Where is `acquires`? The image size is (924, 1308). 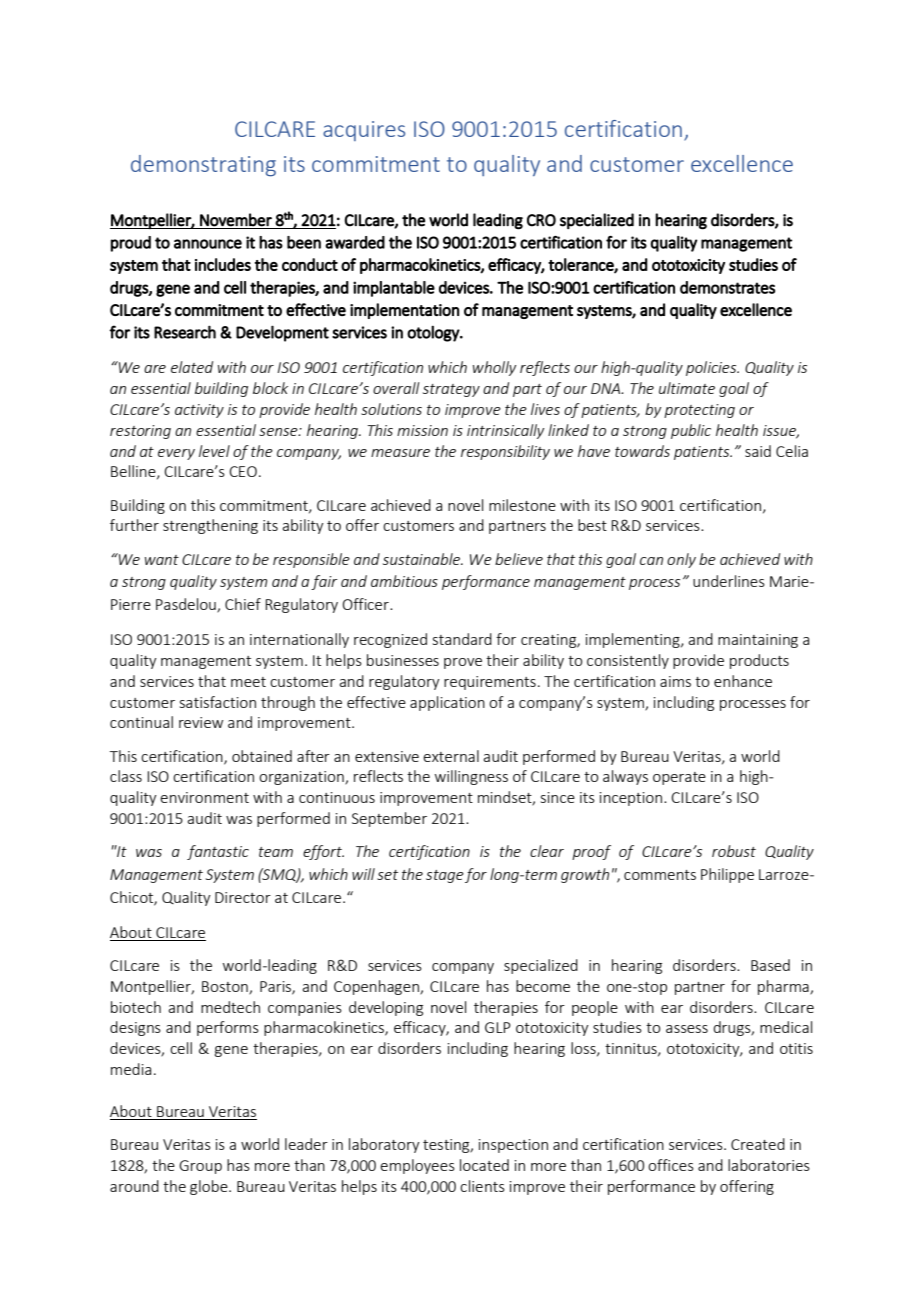 acquires is located at coordinates (364, 131).
